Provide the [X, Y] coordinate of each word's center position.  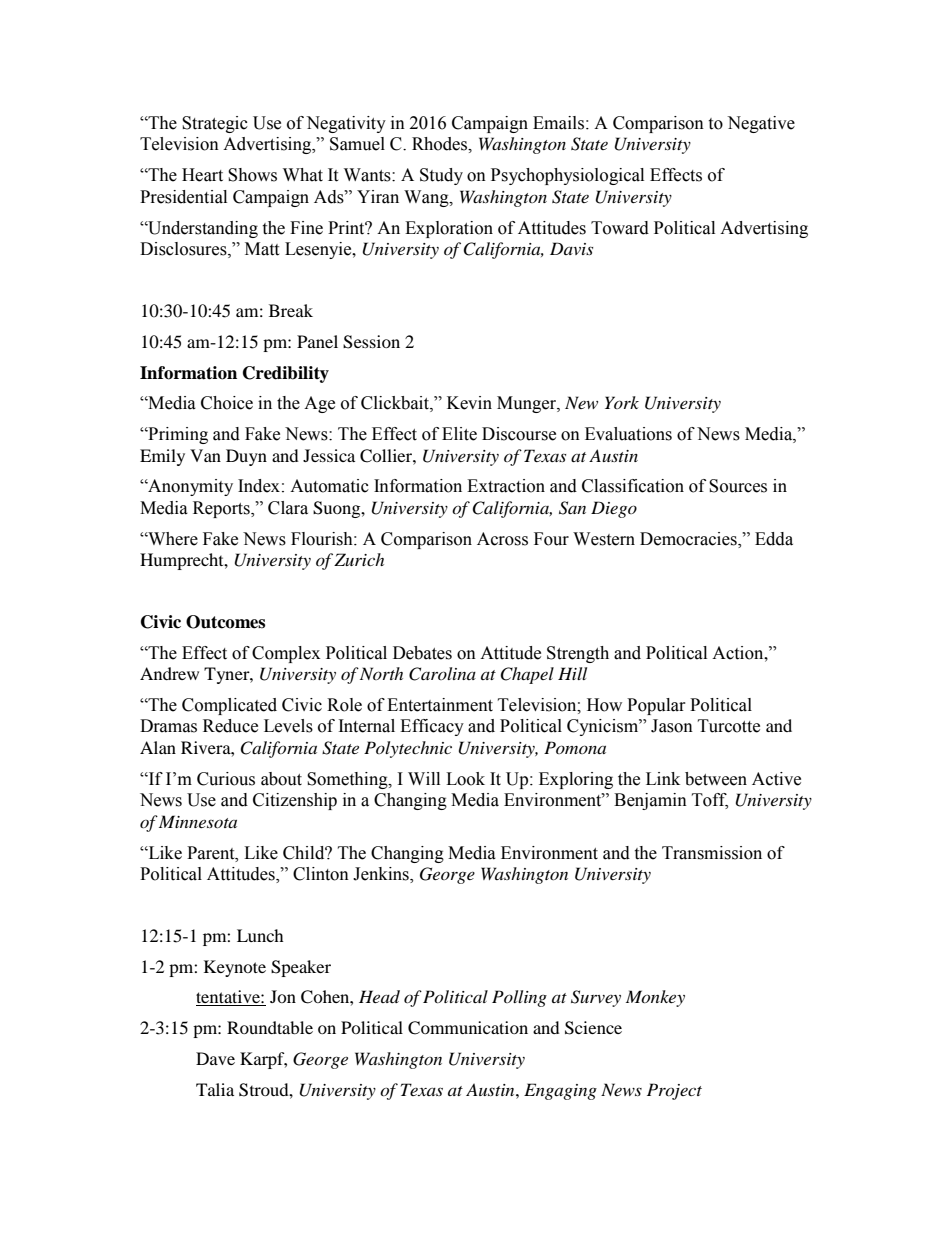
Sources [738, 486]
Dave [215, 1058]
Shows [252, 175]
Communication [468, 1028]
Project [674, 1091]
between [716, 779]
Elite [459, 434]
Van [205, 455]
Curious [226, 779]
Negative [761, 124]
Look [465, 779]
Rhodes [440, 144]
